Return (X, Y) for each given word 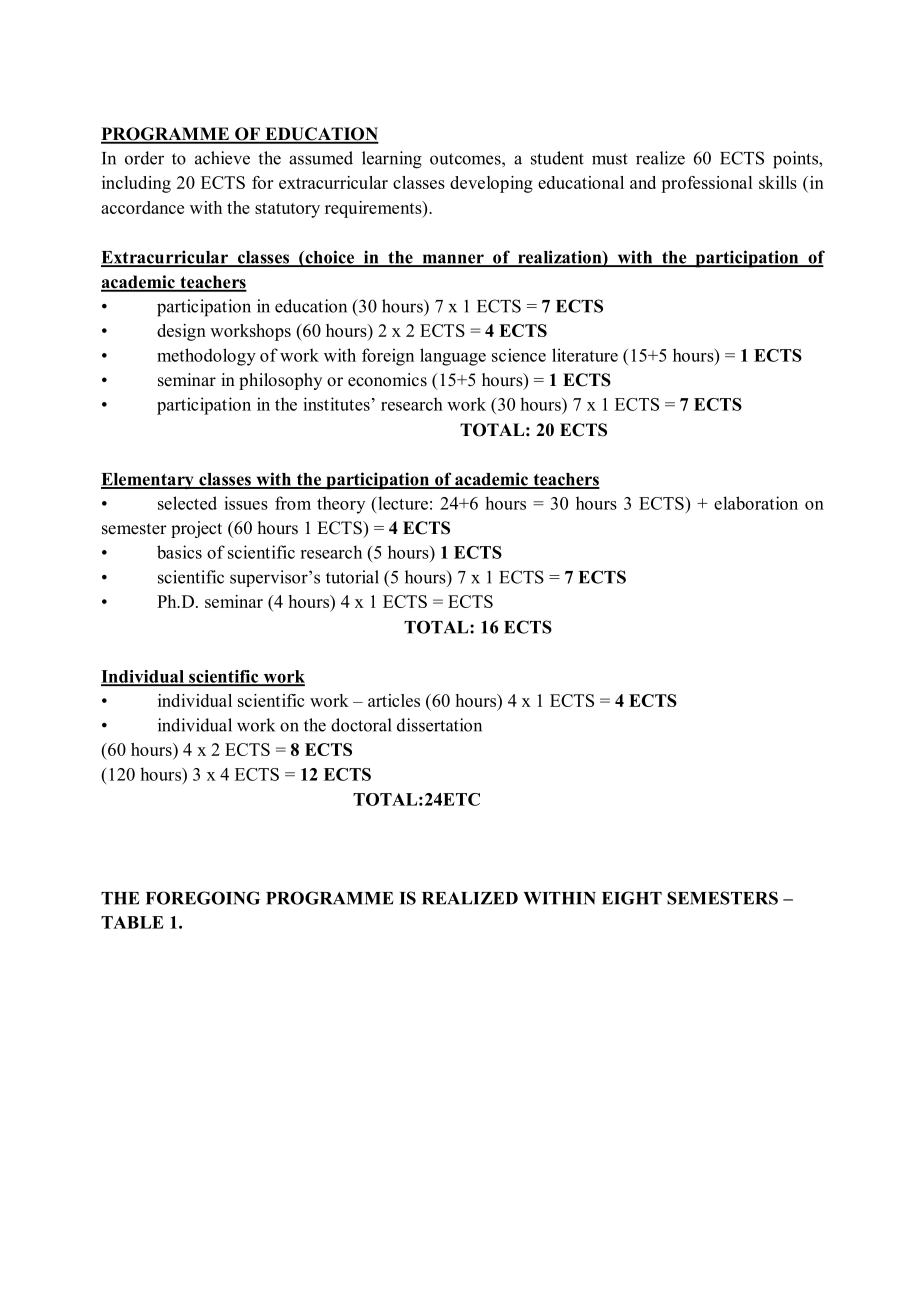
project (196, 529)
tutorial (352, 577)
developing (491, 184)
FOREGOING (203, 898)
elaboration (756, 503)
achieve (222, 158)
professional (706, 184)
